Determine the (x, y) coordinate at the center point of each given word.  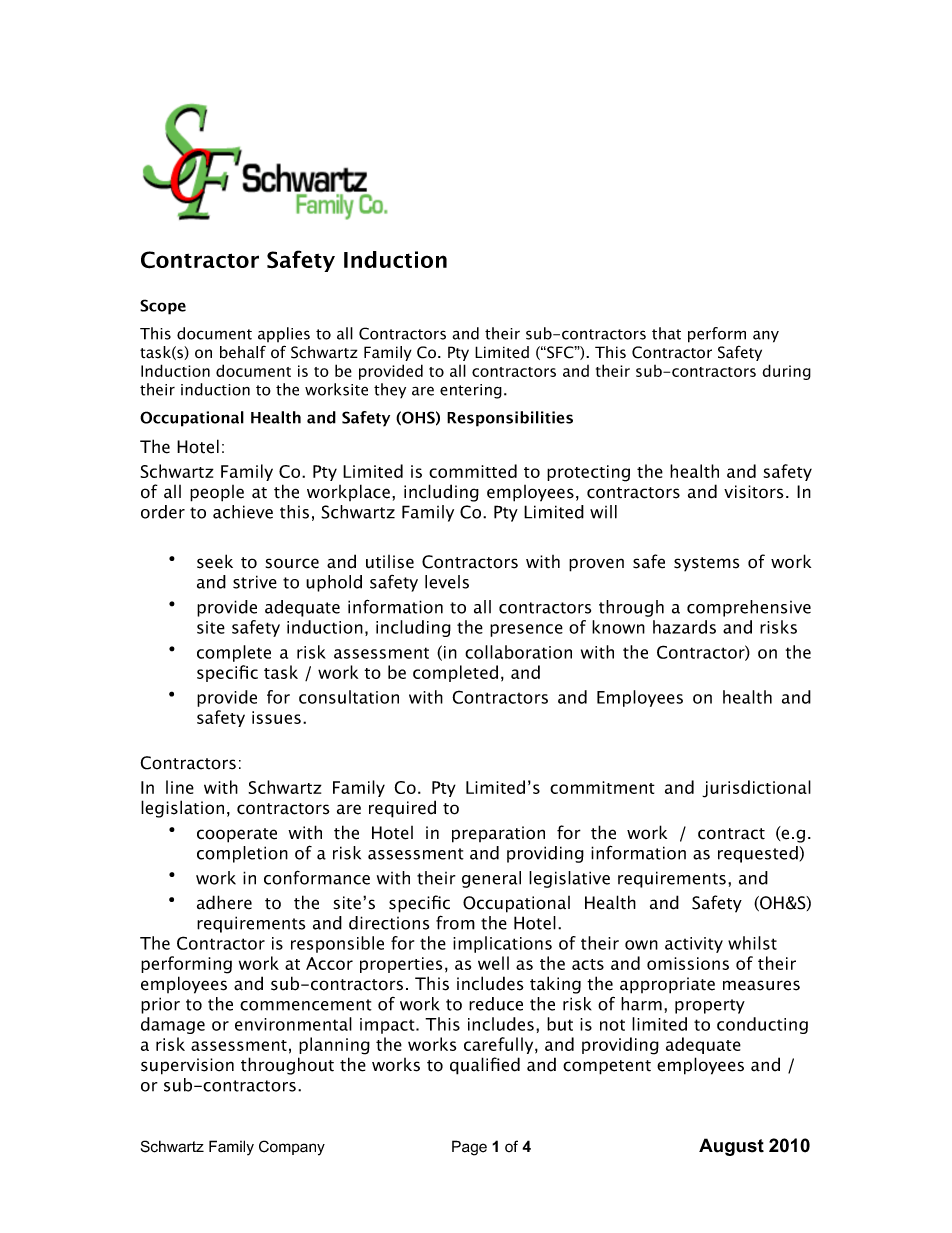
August (731, 1147)
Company (292, 1148)
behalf (243, 352)
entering (471, 391)
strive (255, 582)
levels (447, 582)
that (666, 333)
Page (469, 1148)
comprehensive (749, 608)
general (491, 879)
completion (242, 854)
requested (759, 854)
